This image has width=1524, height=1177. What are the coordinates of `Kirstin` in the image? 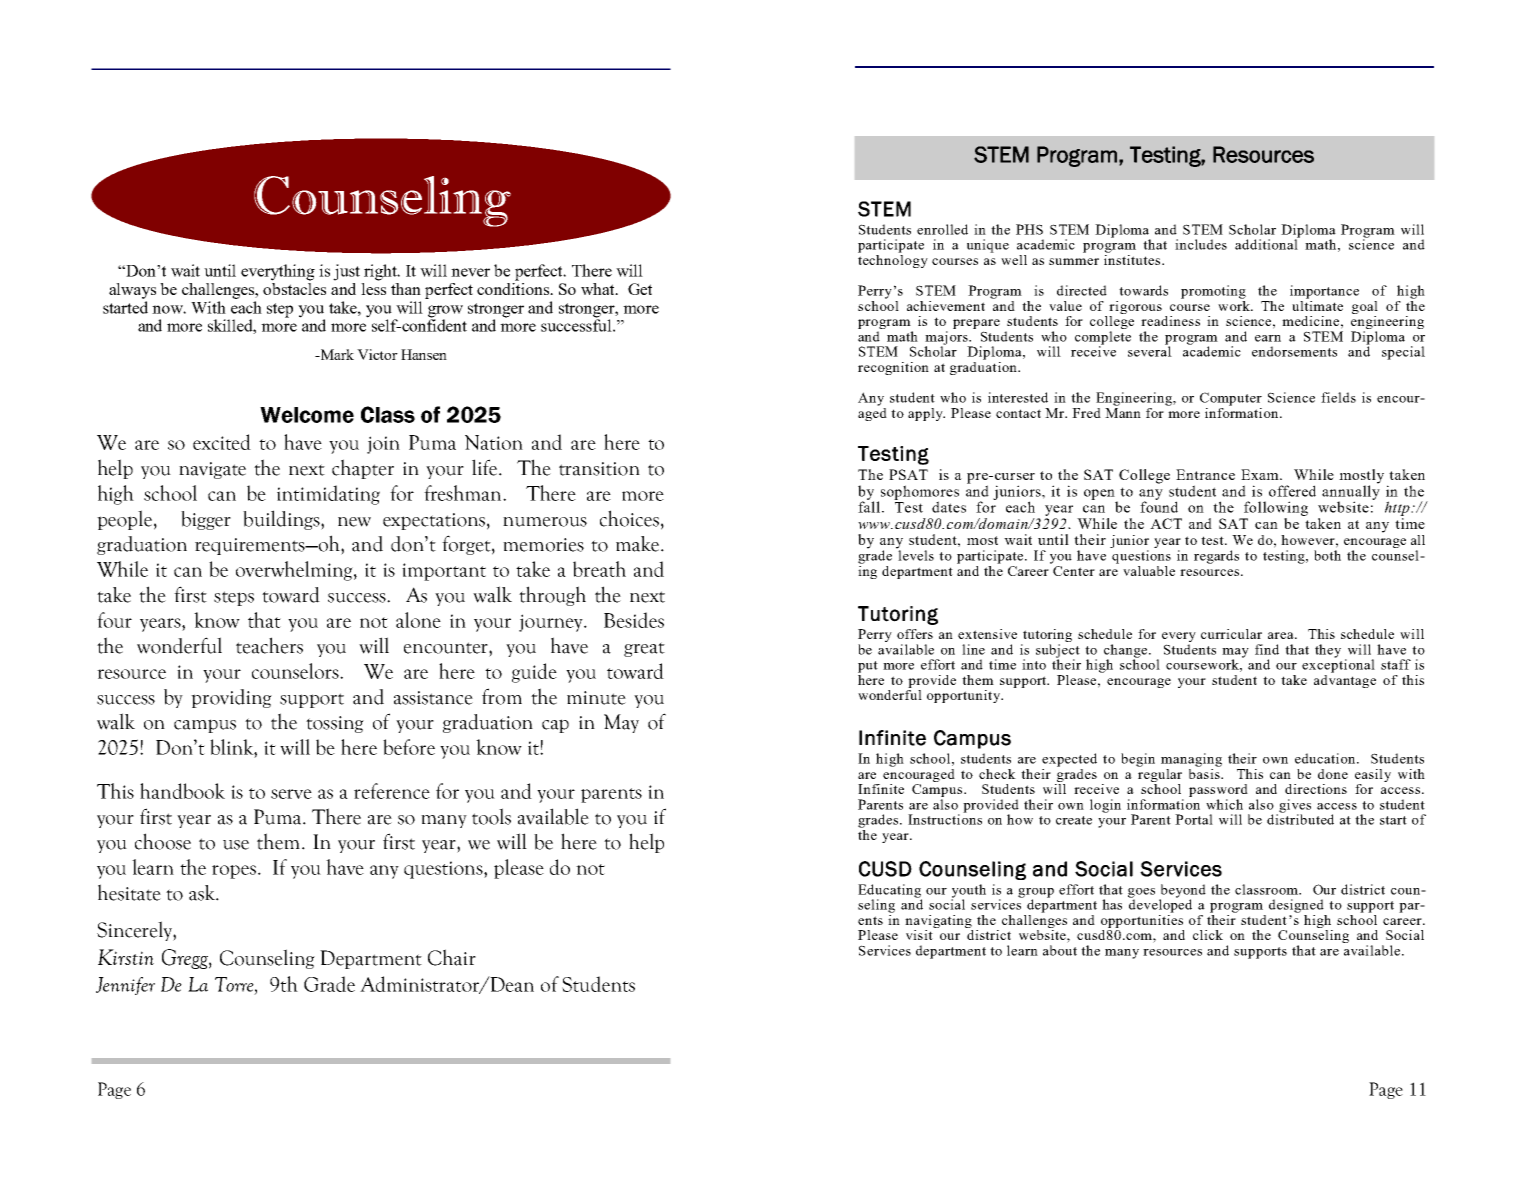 It's located at (126, 957).
